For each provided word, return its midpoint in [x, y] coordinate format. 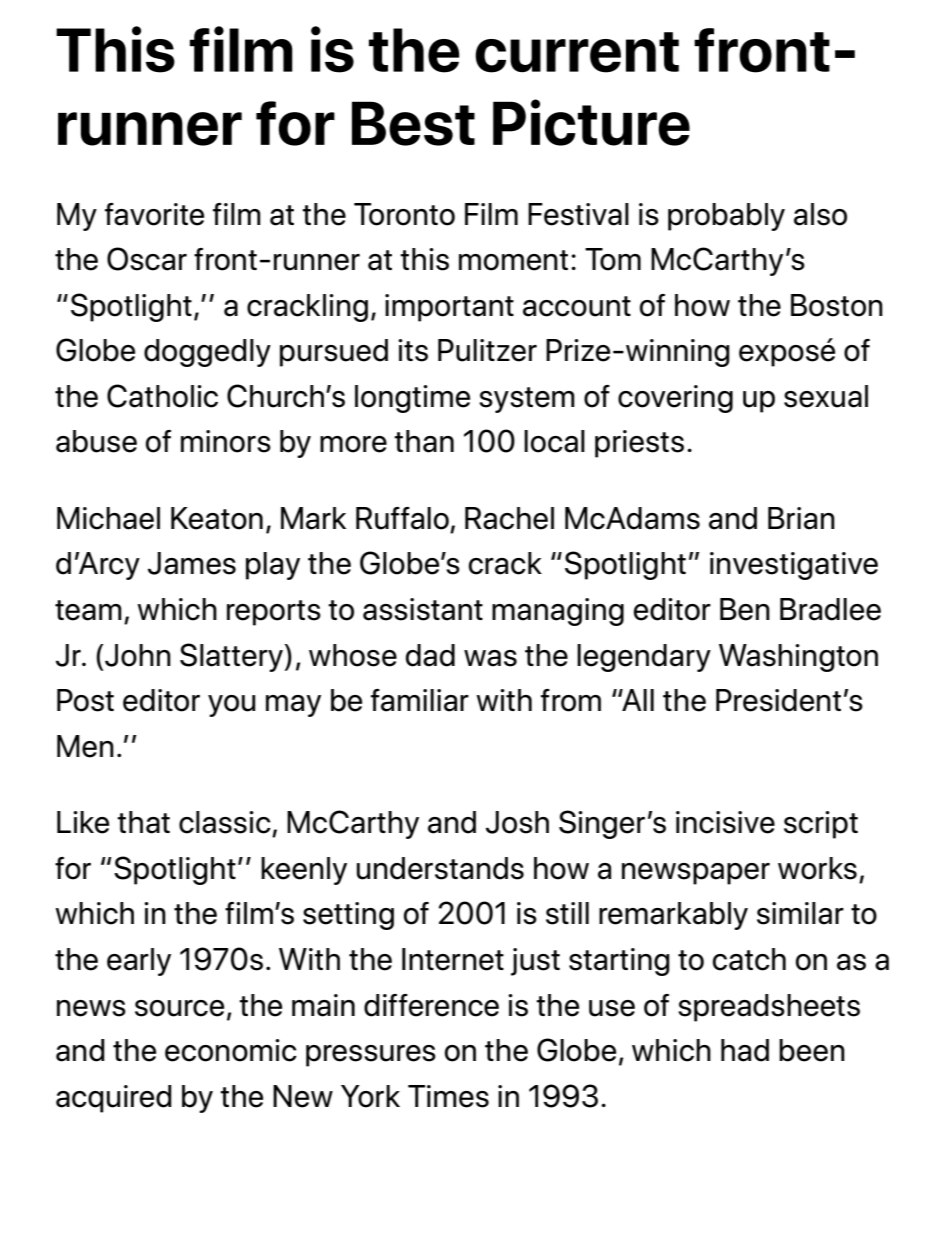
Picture [591, 122]
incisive [725, 822]
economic [231, 1050]
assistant [423, 609]
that [143, 822]
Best [413, 123]
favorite [154, 214]
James [192, 563]
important [449, 308]
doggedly [207, 353]
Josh [517, 822]
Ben [745, 609]
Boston [837, 305]
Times [448, 1096]
